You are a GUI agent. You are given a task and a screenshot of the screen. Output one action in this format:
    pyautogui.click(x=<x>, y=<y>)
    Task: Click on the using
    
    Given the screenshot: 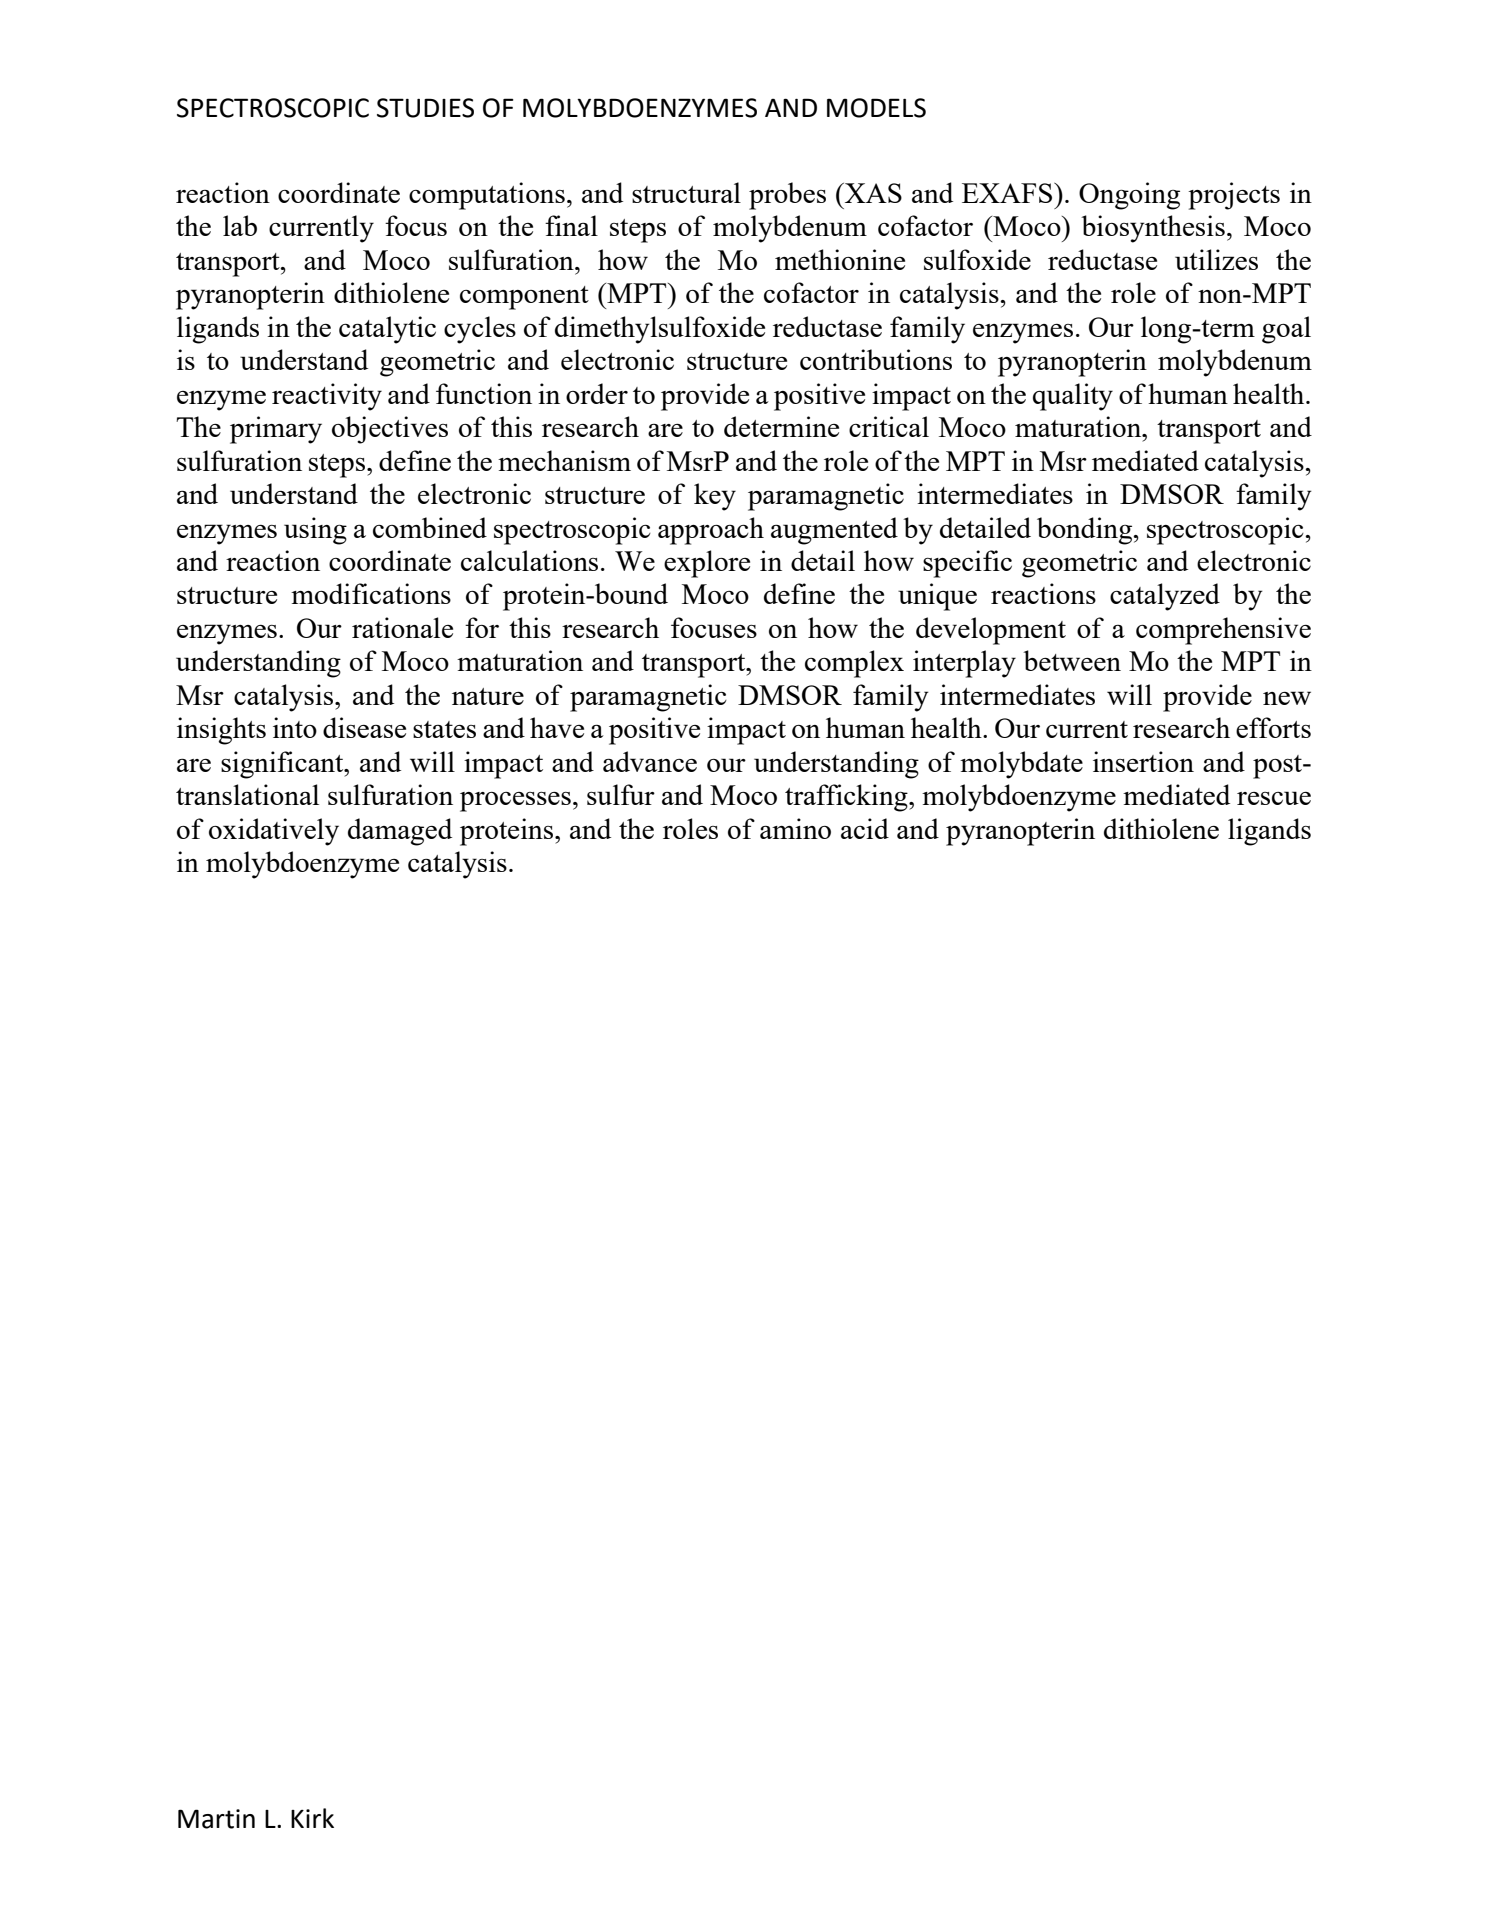 What is the action you would take?
    pyautogui.click(x=315, y=531)
